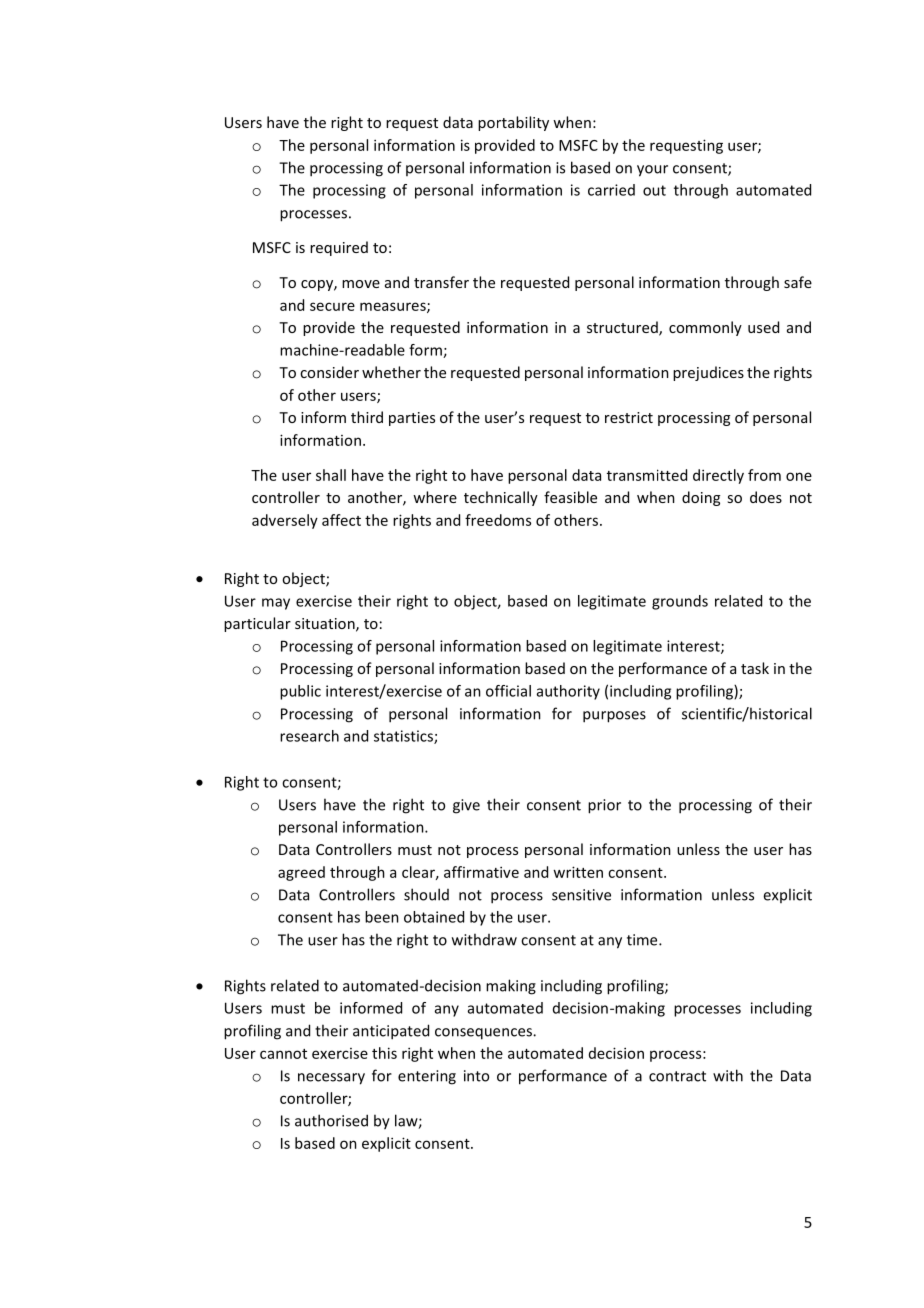  I want to click on required, so click(339, 248).
